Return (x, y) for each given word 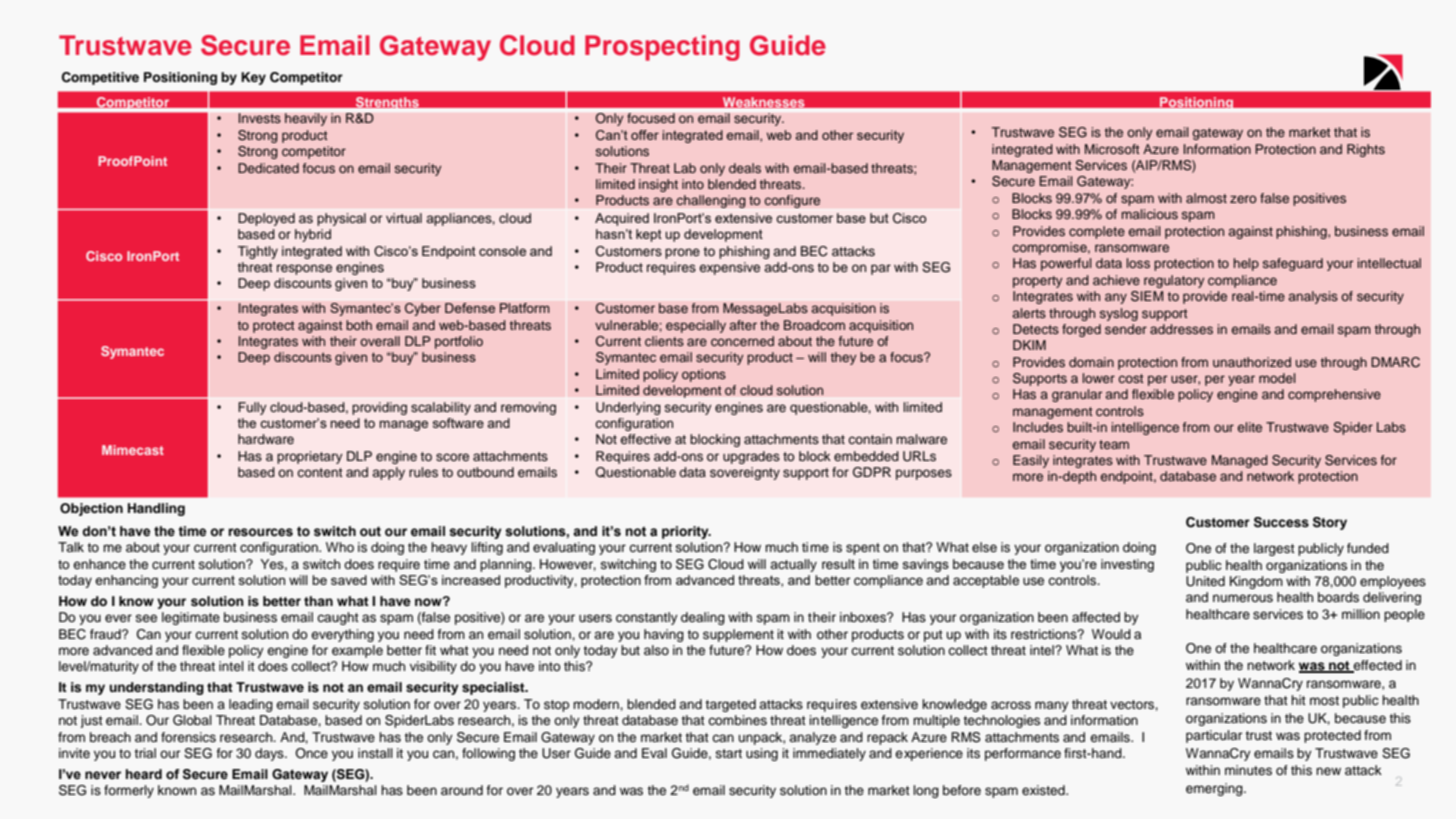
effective (645, 439)
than (318, 601)
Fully (252, 408)
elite (1249, 427)
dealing (703, 618)
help (1246, 264)
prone (682, 253)
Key (253, 78)
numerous (1243, 598)
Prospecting (662, 48)
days (270, 754)
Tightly (258, 252)
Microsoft (1112, 149)
